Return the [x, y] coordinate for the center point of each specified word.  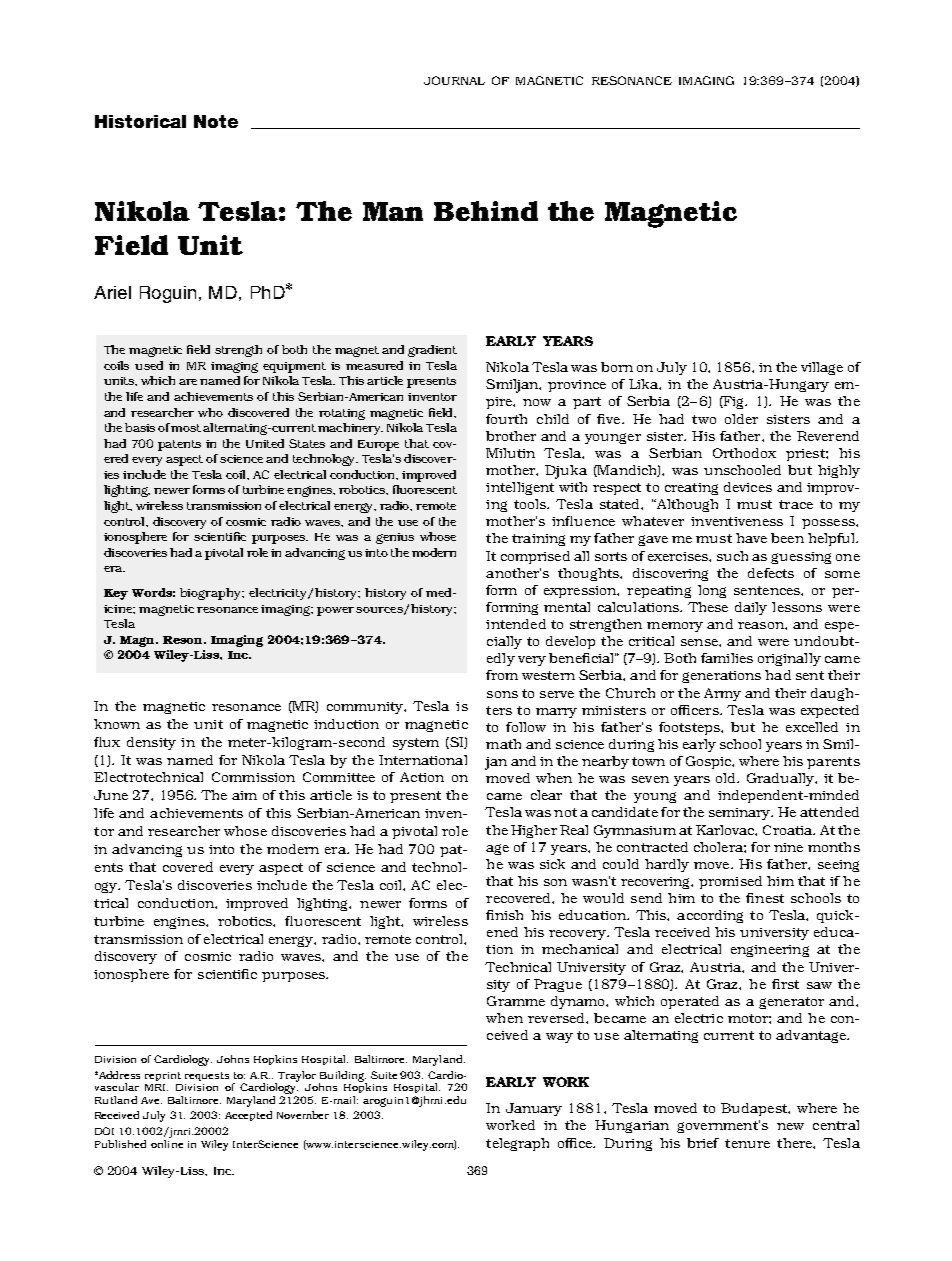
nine [788, 847]
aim [244, 795]
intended [516, 624]
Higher [534, 831]
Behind [486, 211]
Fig [734, 402]
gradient [432, 351]
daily [751, 608]
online [167, 1142]
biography [211, 594]
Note [216, 121]
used [149, 365]
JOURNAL [454, 80]
